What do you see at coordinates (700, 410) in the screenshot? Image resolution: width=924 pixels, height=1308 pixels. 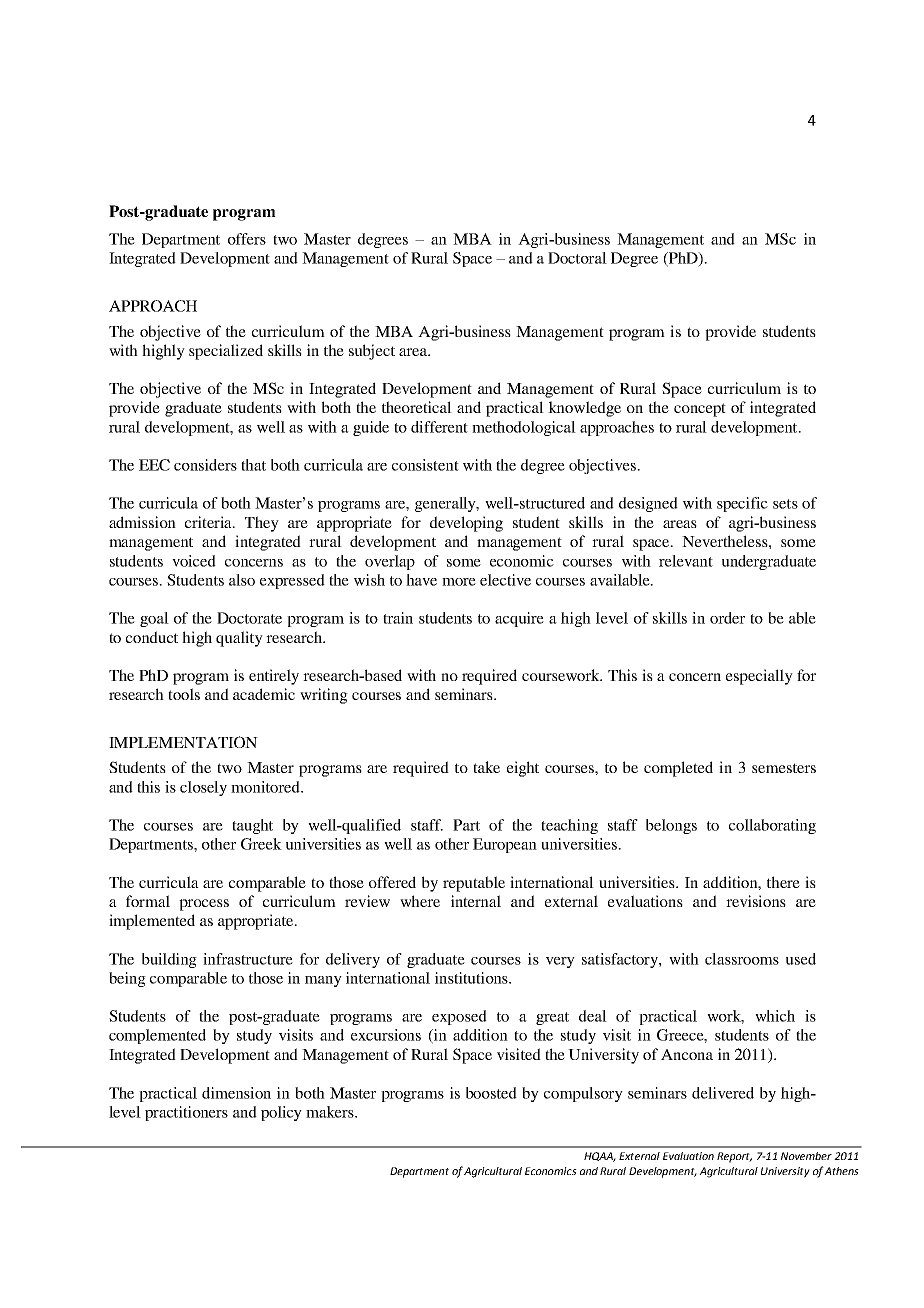 I see `concept` at bounding box center [700, 410].
